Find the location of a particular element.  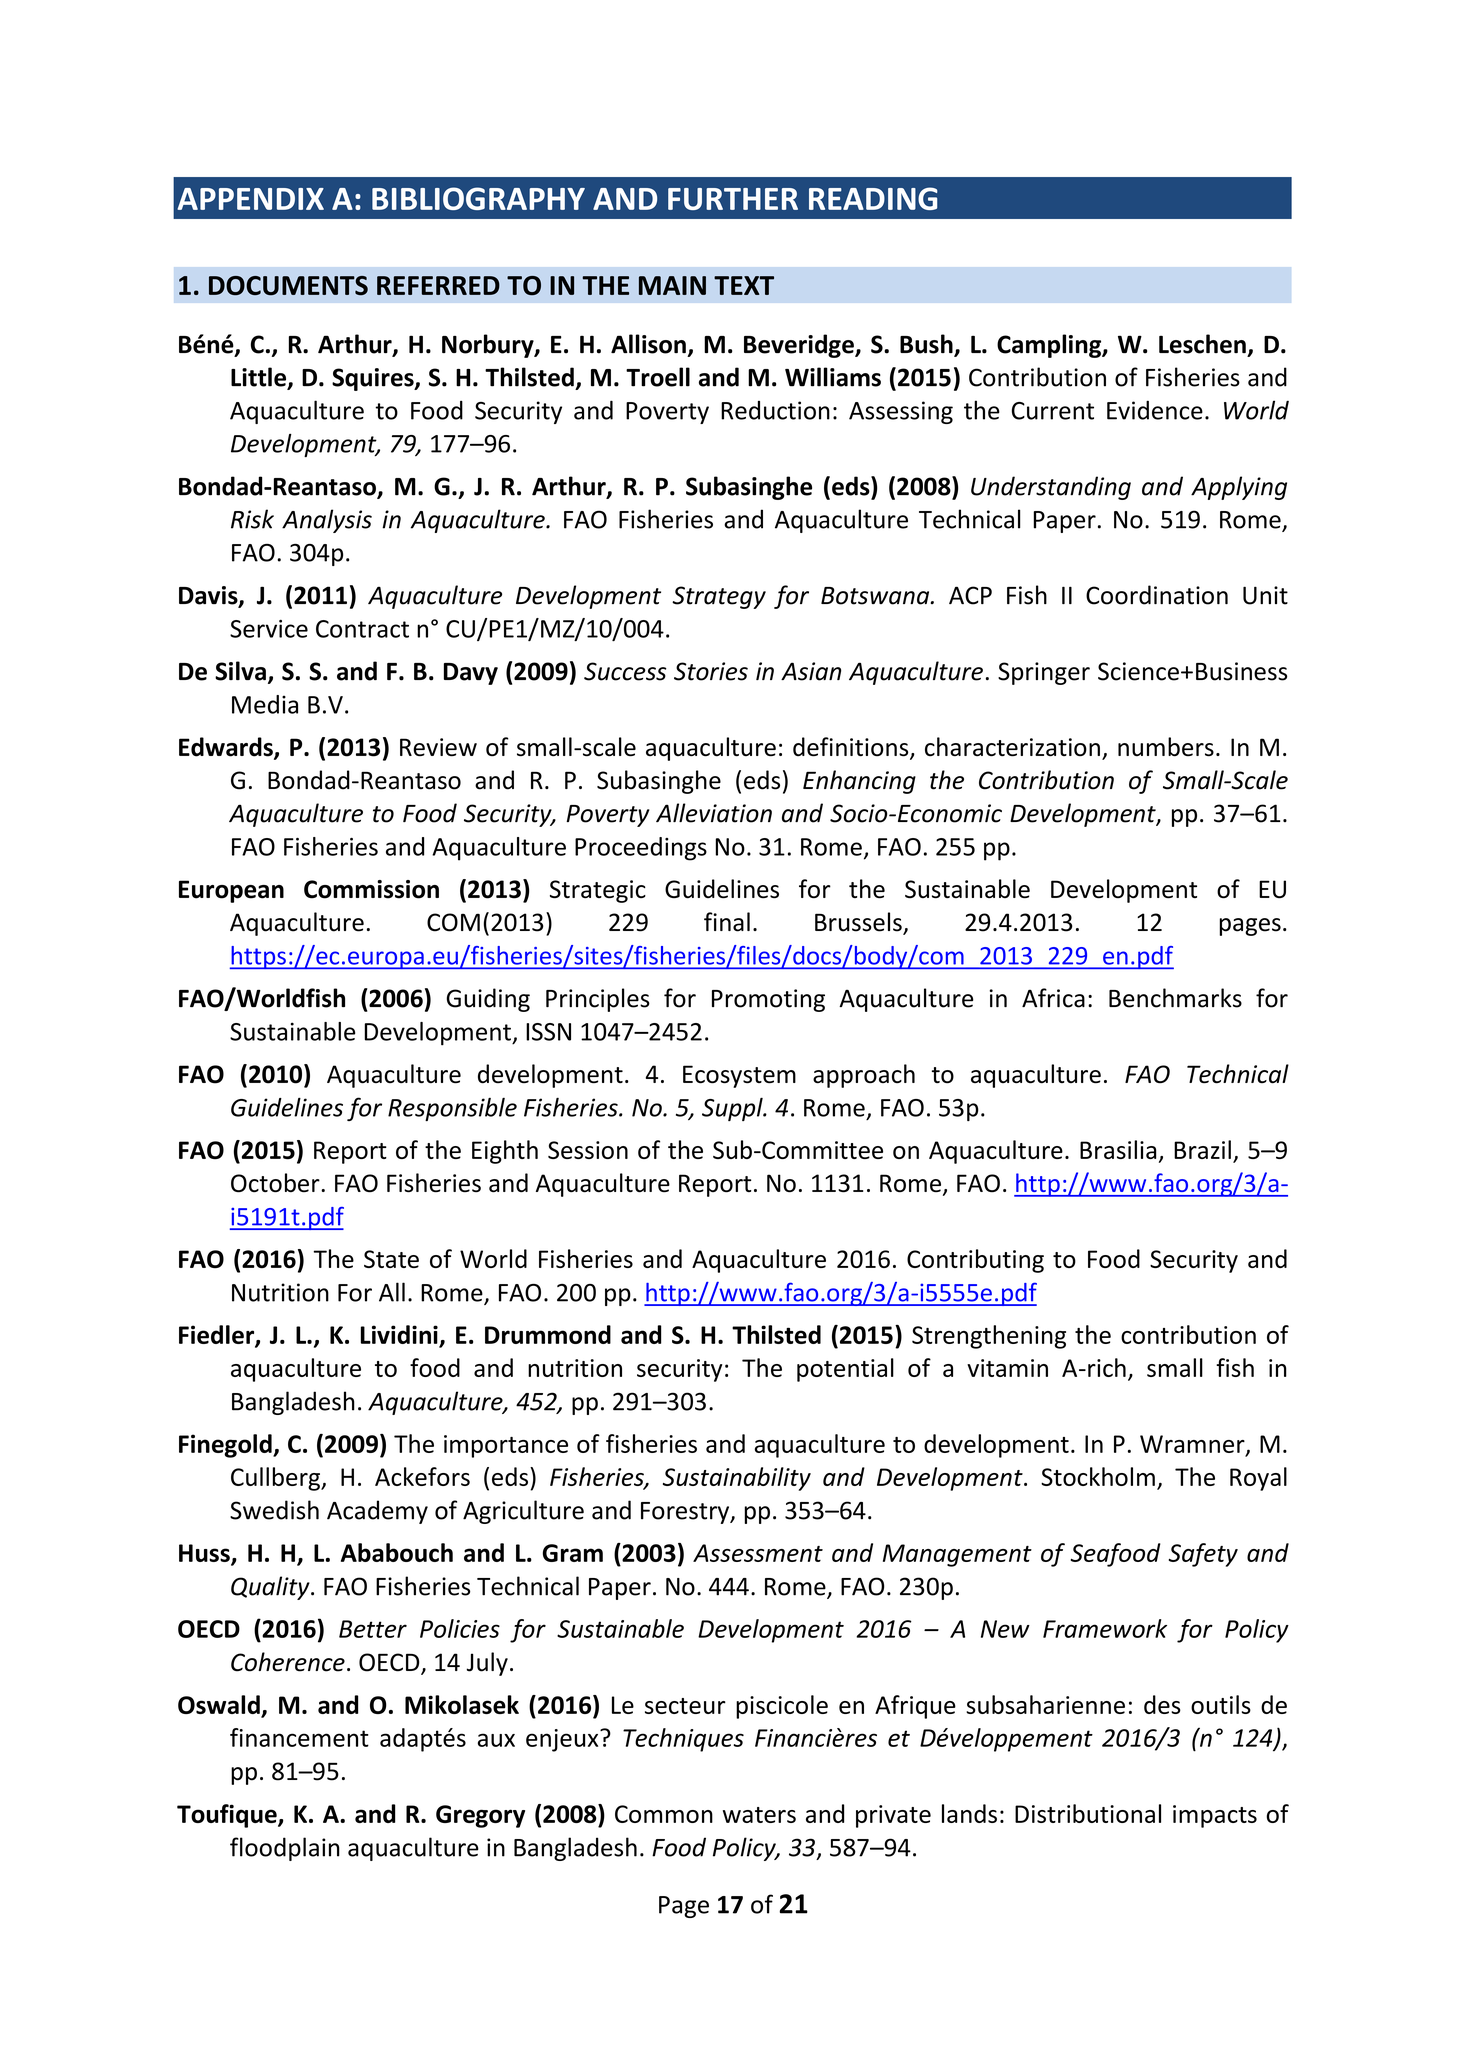

Evidence is located at coordinates (1155, 410).
